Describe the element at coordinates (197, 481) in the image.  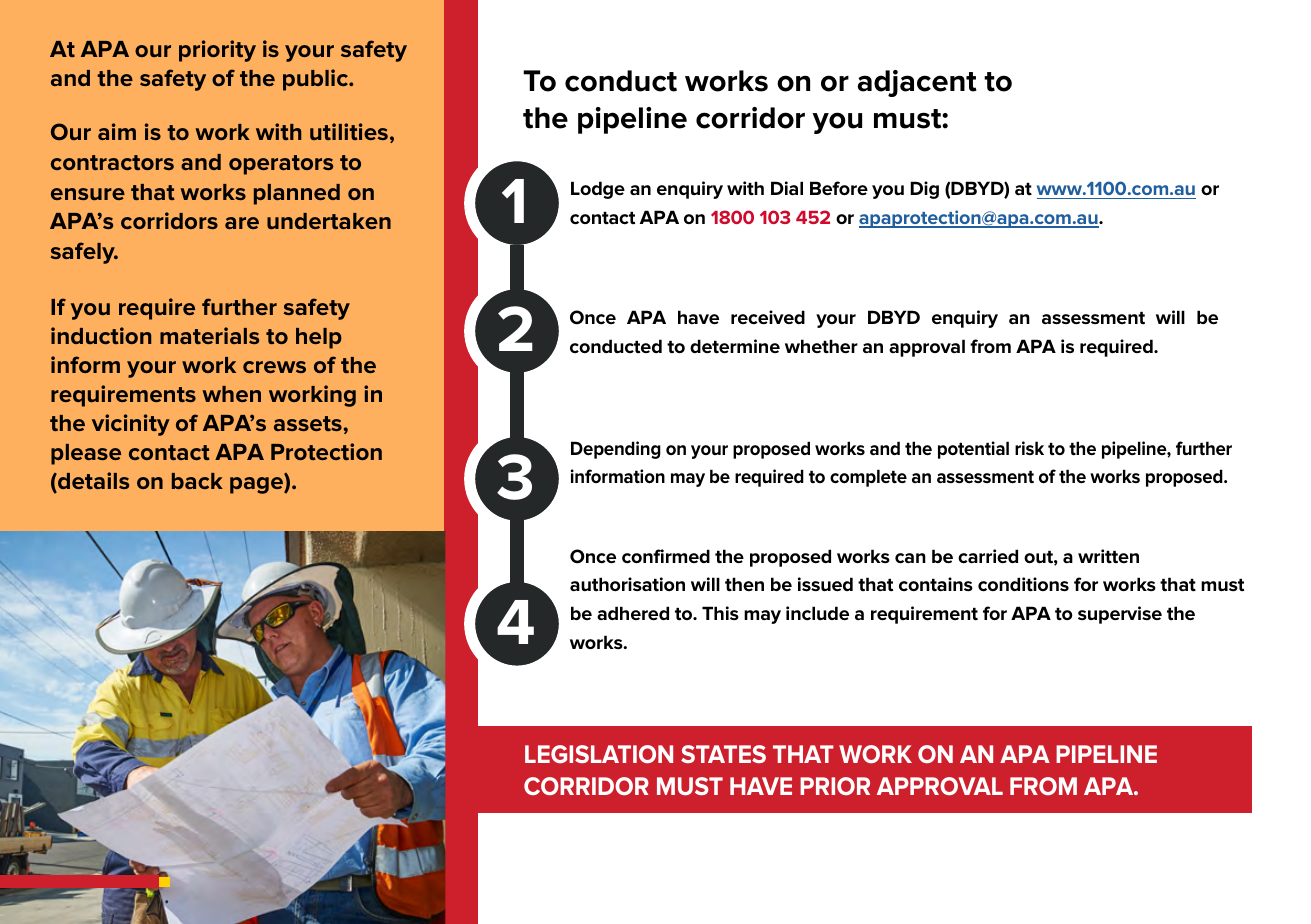
I see `back` at that location.
